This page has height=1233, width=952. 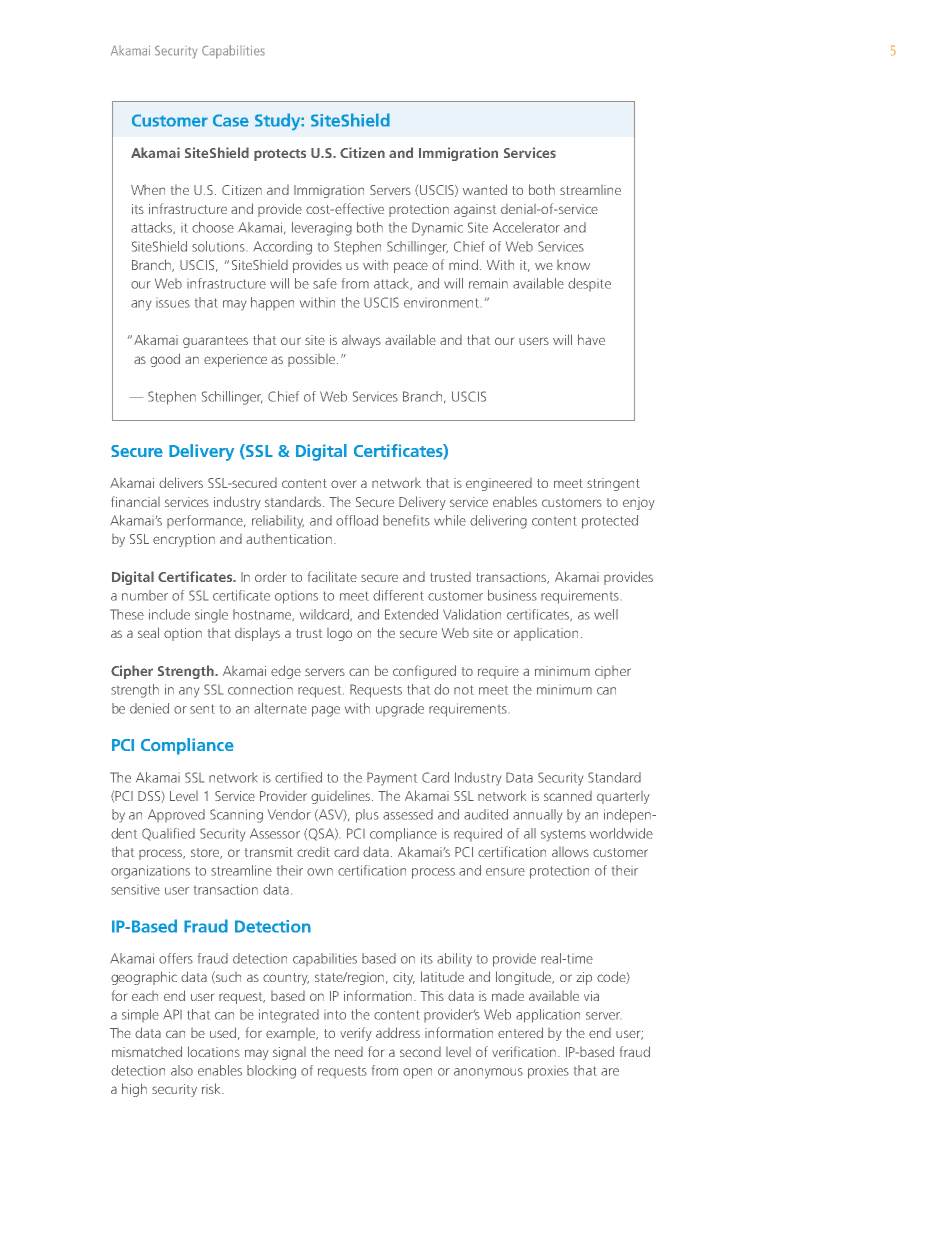 I want to click on Case, so click(x=231, y=120).
